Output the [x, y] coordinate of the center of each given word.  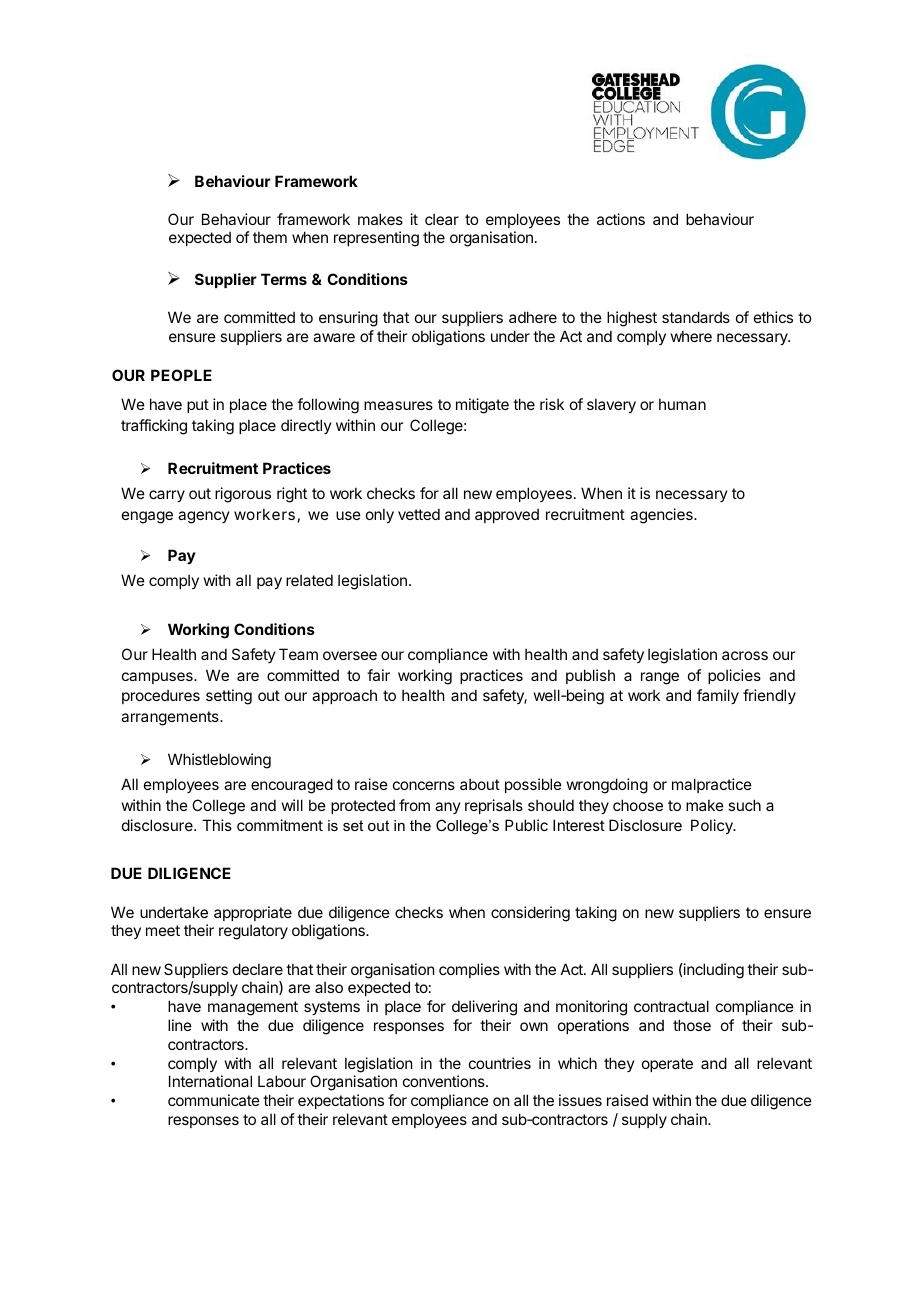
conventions [445, 1081]
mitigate [482, 406]
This [217, 825]
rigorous [243, 495]
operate [667, 1065]
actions [621, 219]
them [270, 237]
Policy [713, 826]
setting [229, 697]
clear [442, 219]
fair [378, 675]
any [448, 808]
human [682, 404]
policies [734, 676]
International [210, 1081]
